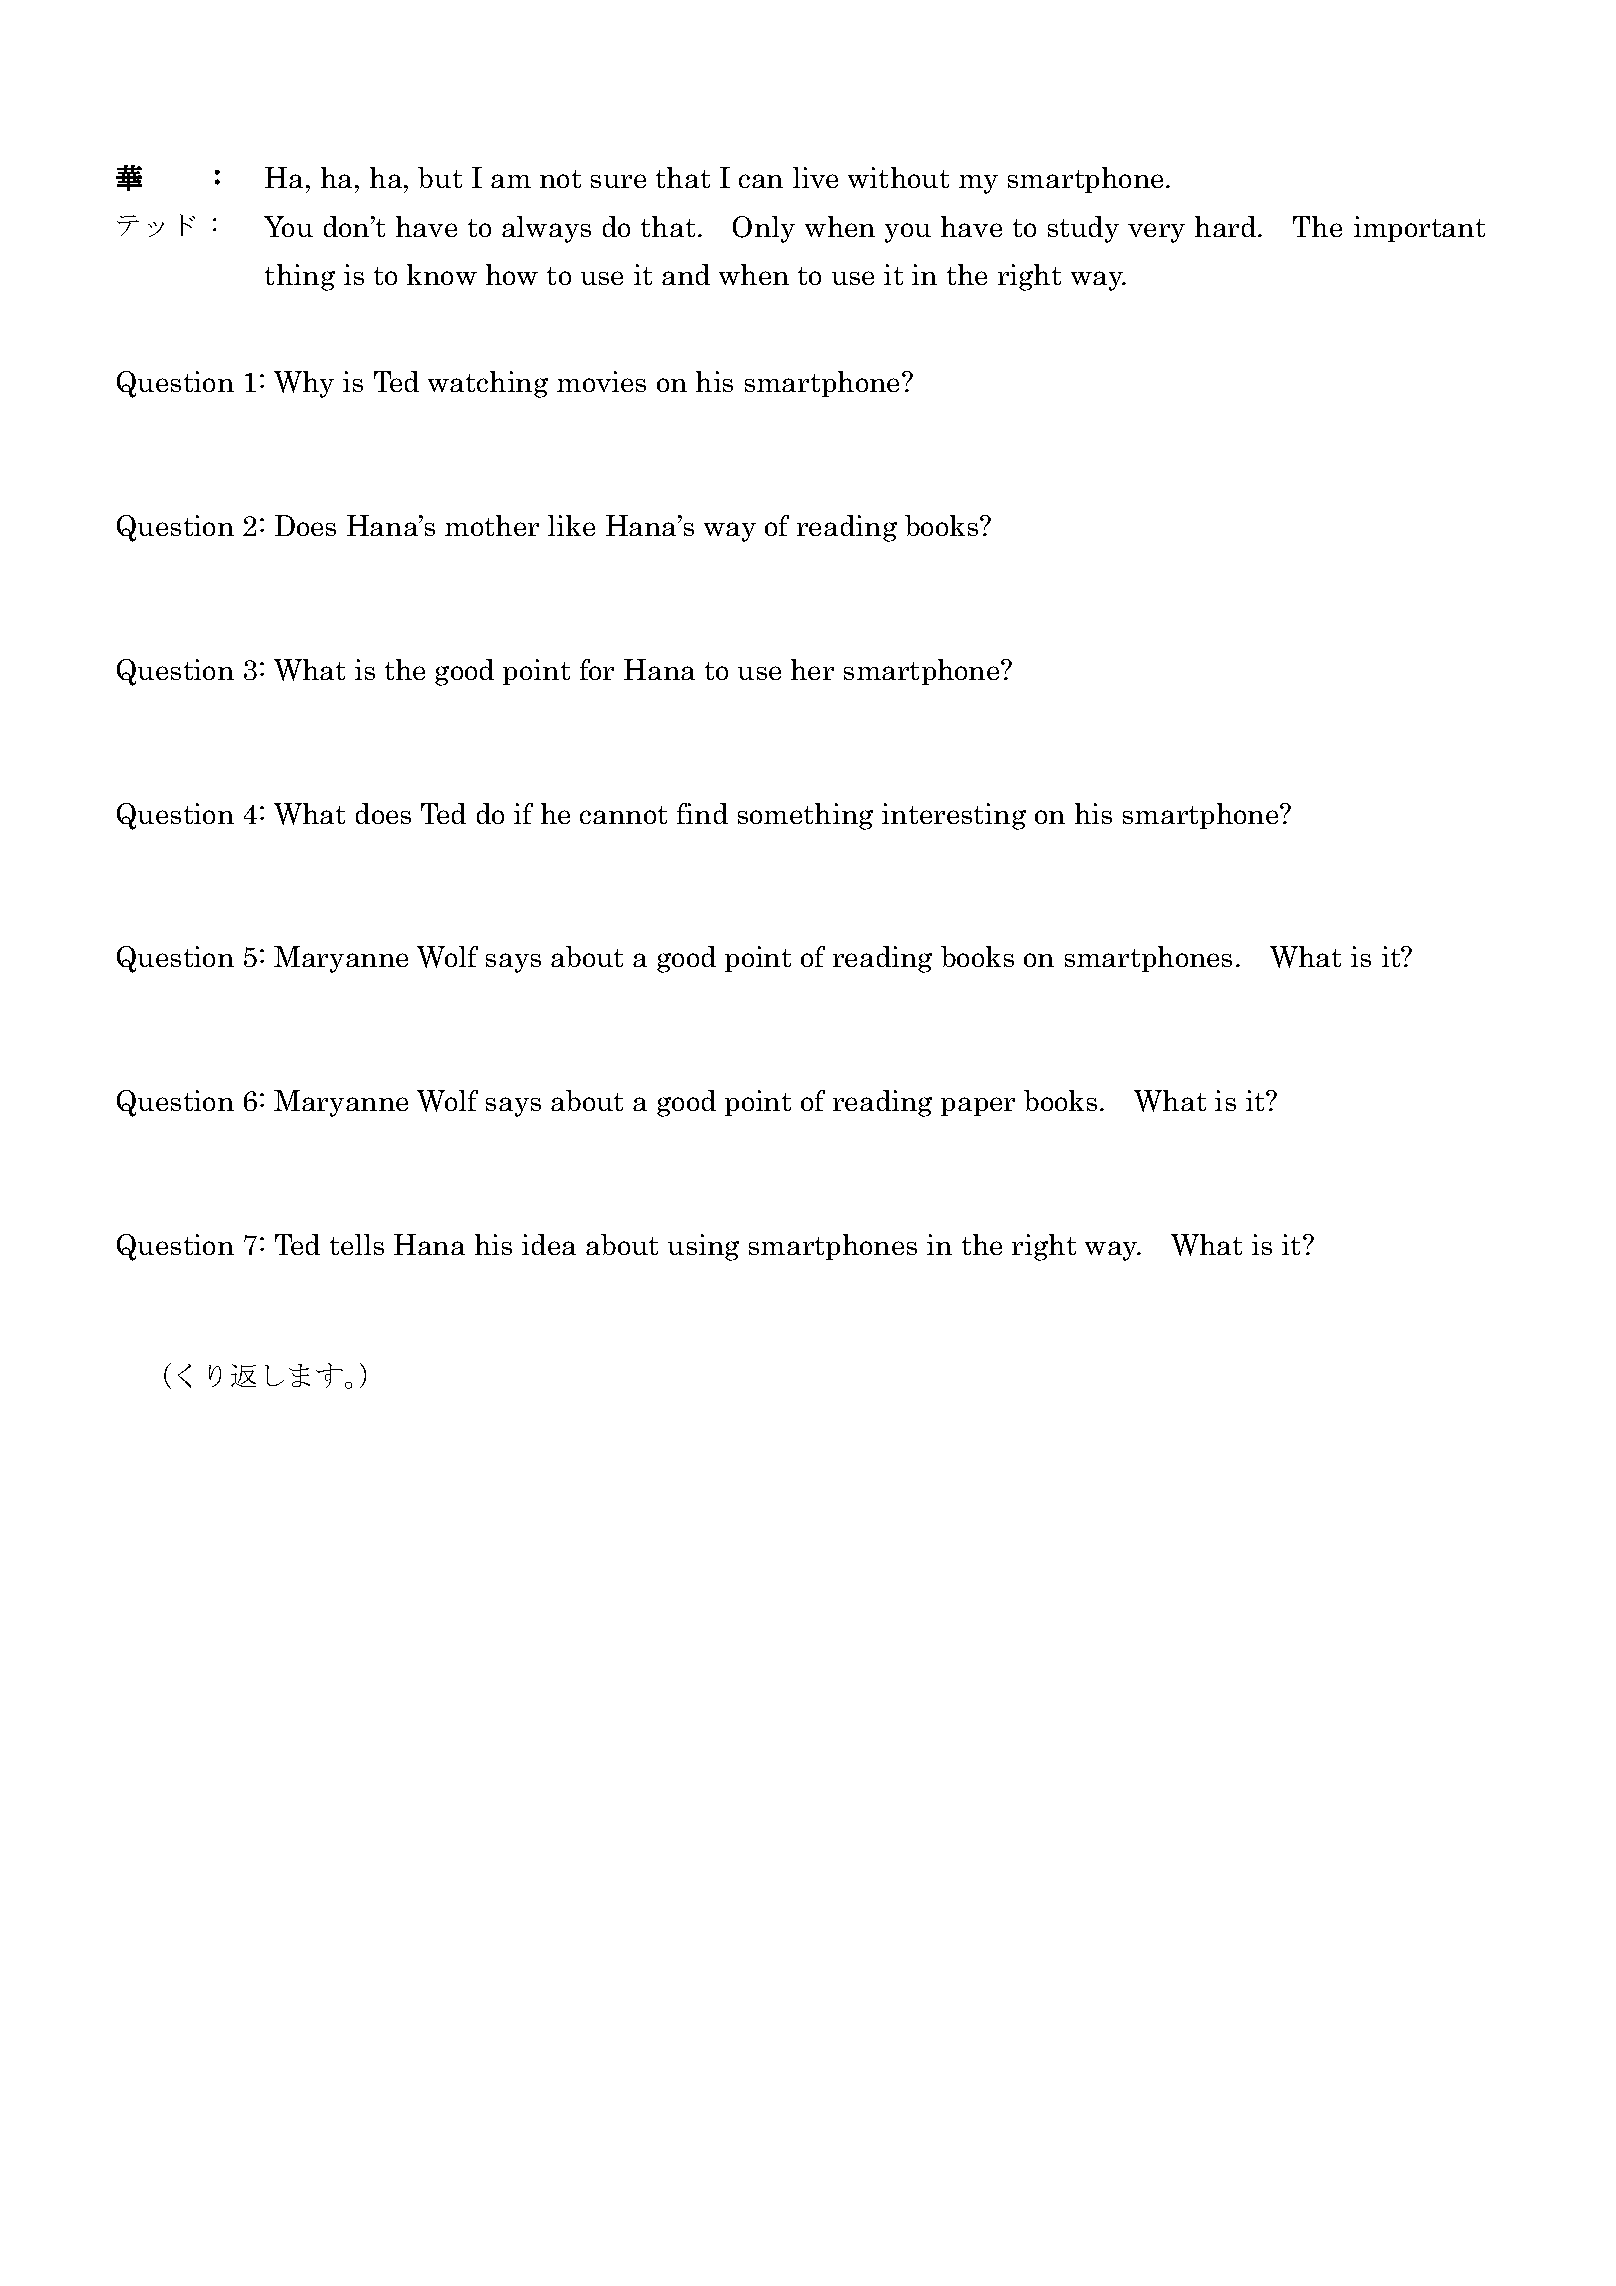  Describe the element at coordinates (357, 1244) in the screenshot. I see `tells` at that location.
